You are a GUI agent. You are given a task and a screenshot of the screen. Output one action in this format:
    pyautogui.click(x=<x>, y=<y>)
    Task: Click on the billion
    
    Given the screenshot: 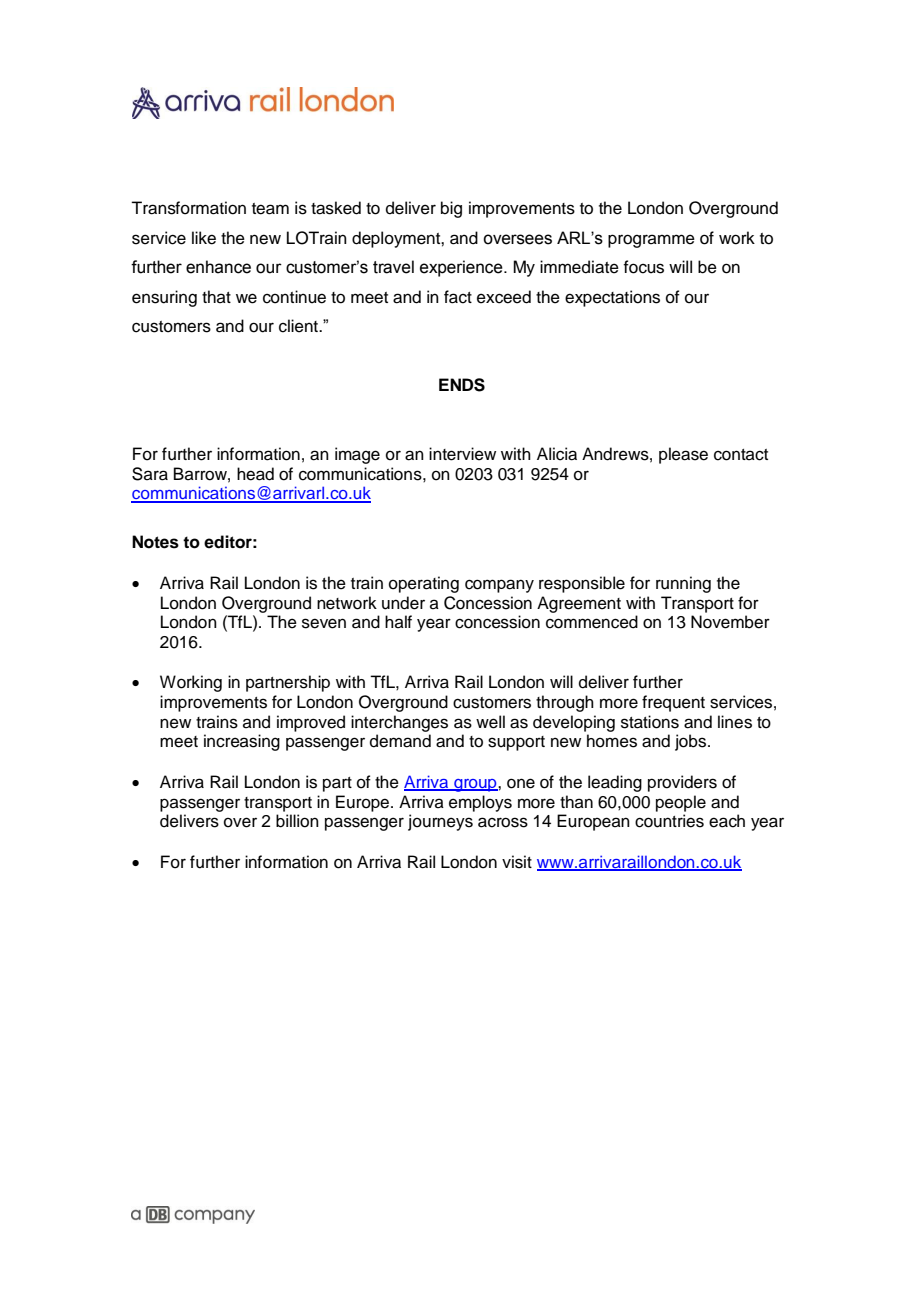 What is the action you would take?
    pyautogui.click(x=297, y=821)
